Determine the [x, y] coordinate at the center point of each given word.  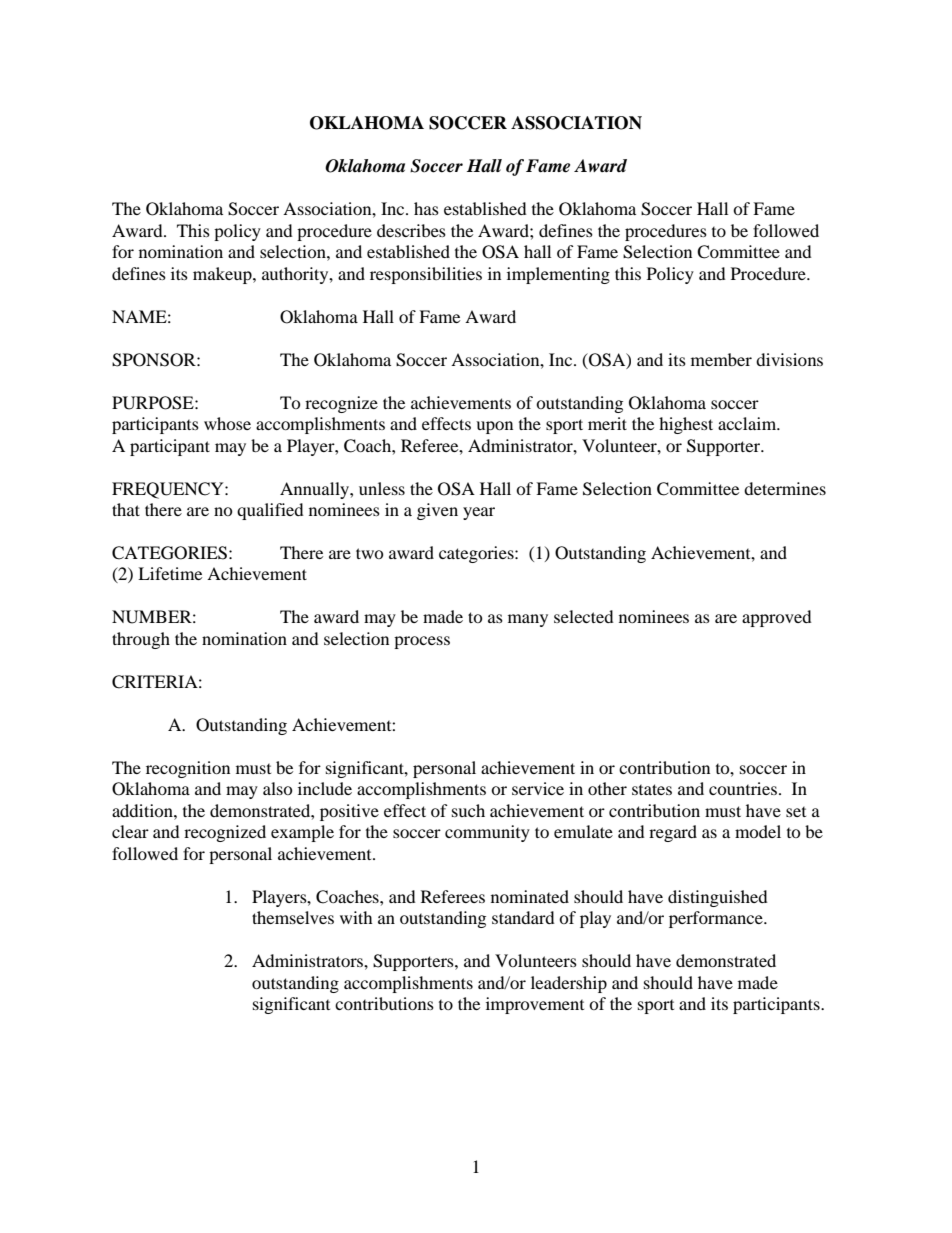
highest [686, 425]
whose [227, 423]
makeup [223, 275]
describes [411, 230]
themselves [293, 917]
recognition [188, 769]
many [528, 620]
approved [777, 618]
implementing [558, 275]
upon [494, 427]
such [468, 810]
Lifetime [170, 573]
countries [743, 788]
